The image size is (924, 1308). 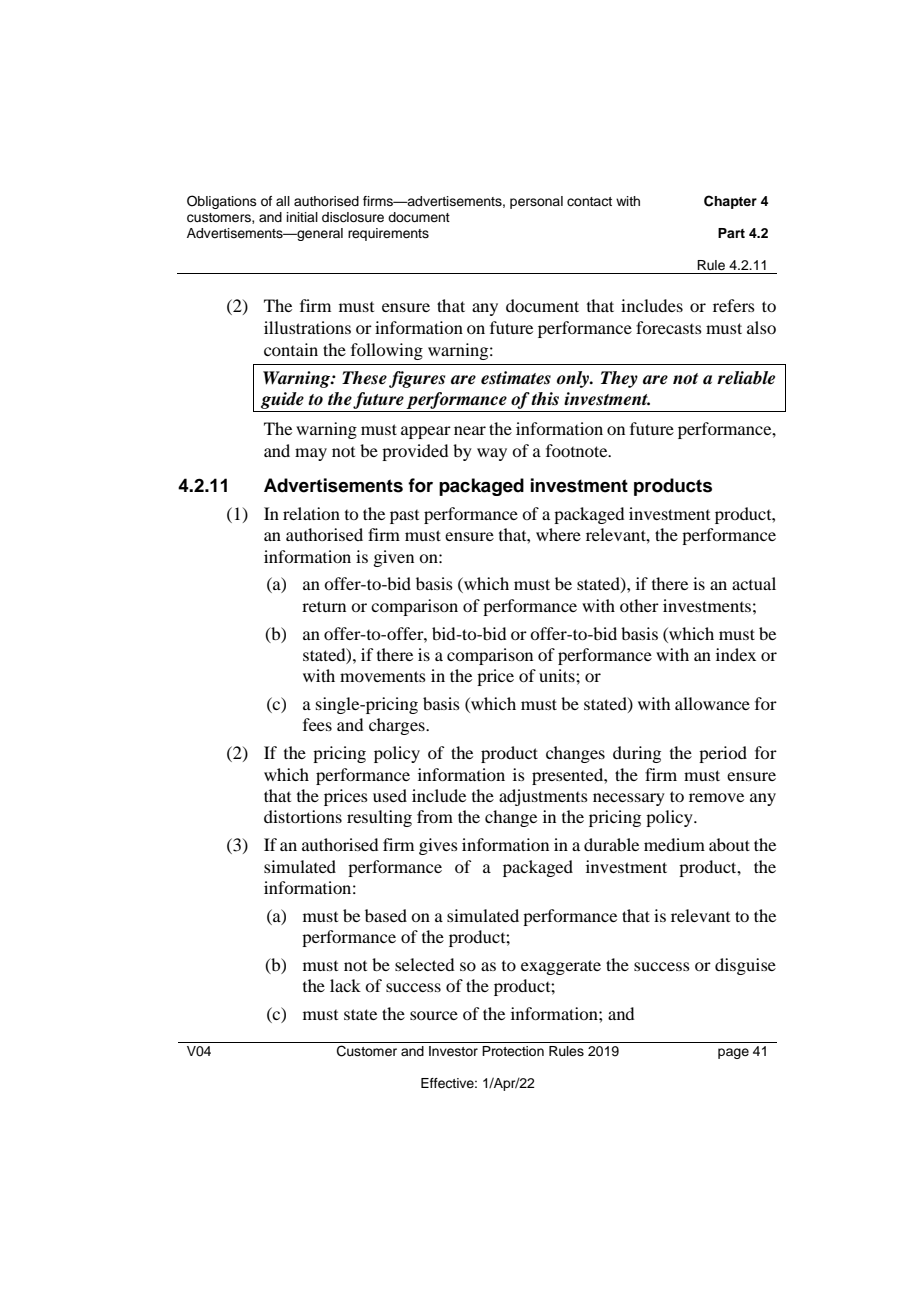 I want to click on Part, so click(x=731, y=233).
